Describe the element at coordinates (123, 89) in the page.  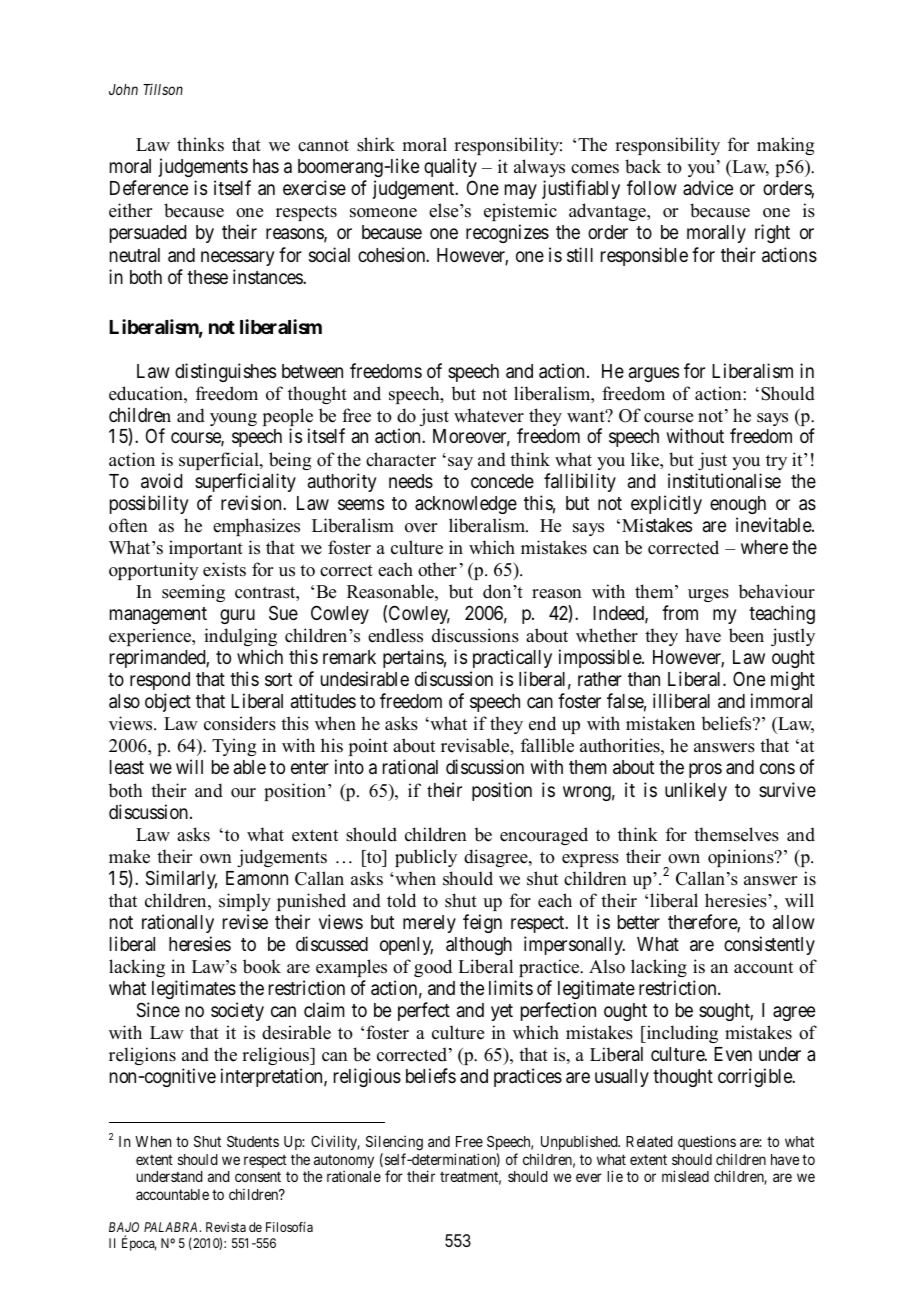
I see `John` at that location.
